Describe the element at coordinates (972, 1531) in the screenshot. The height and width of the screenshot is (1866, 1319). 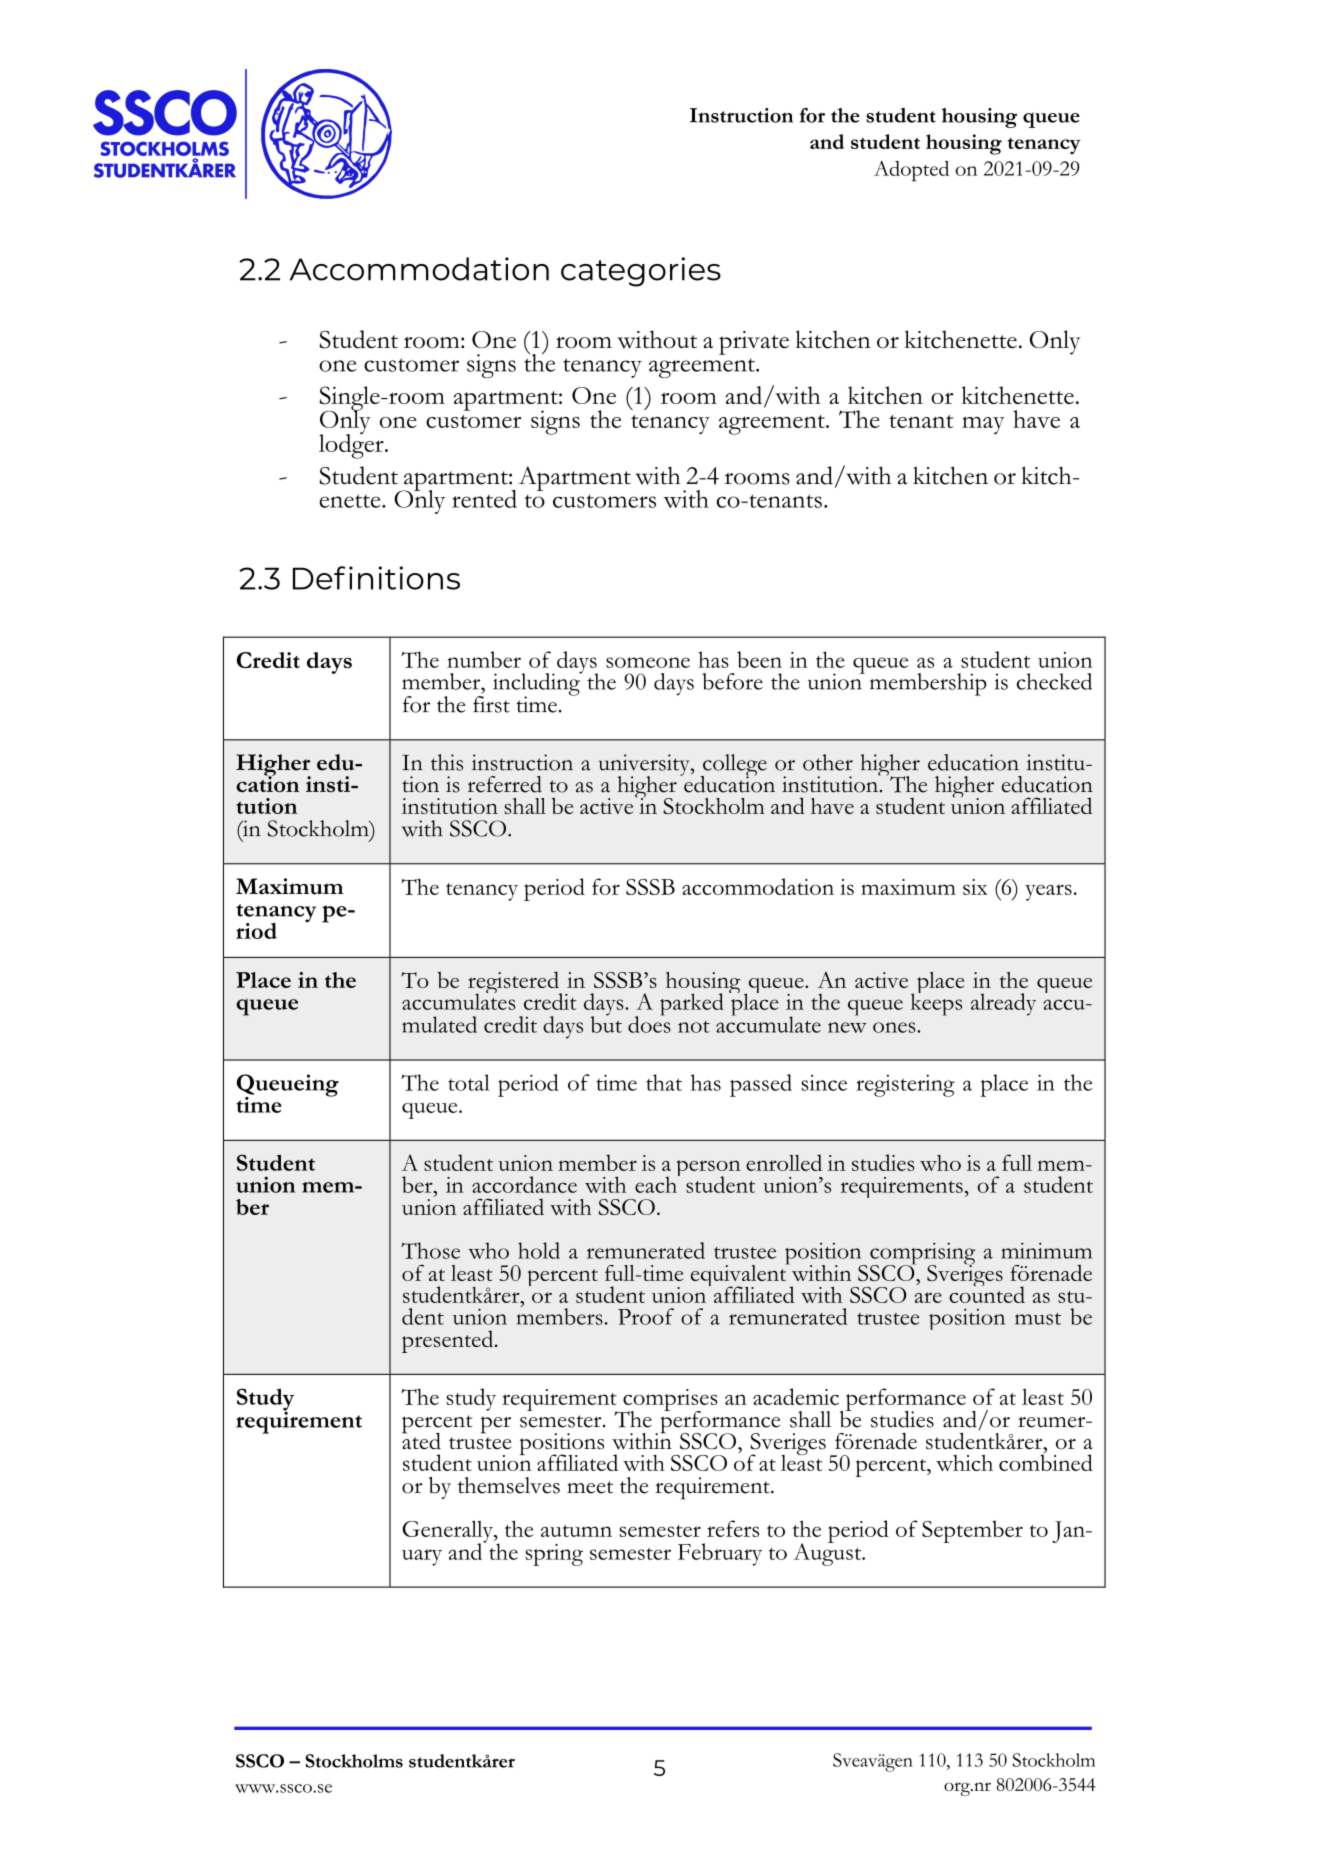
I see `September` at that location.
